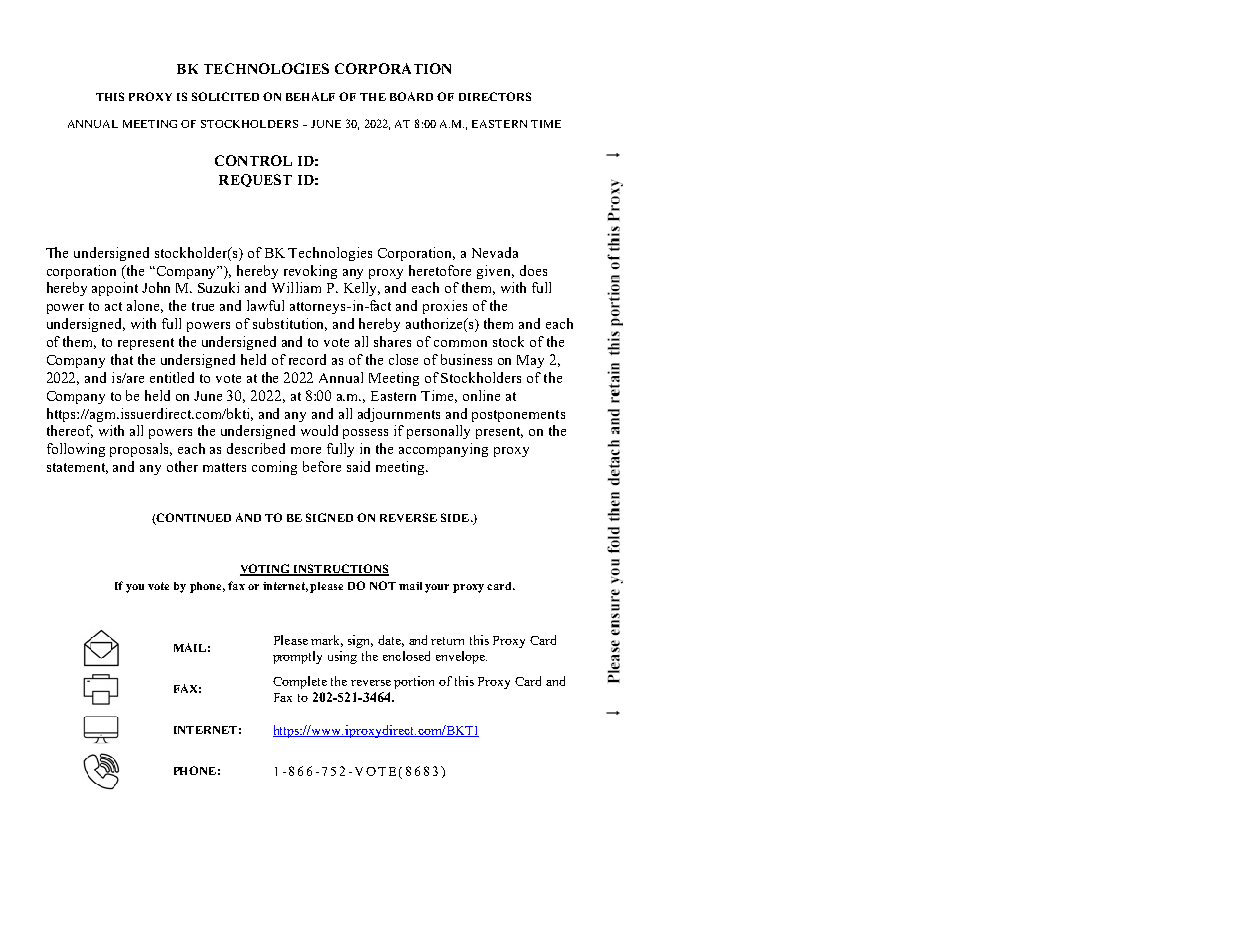 The image size is (1233, 952). I want to click on online, so click(481, 395).
